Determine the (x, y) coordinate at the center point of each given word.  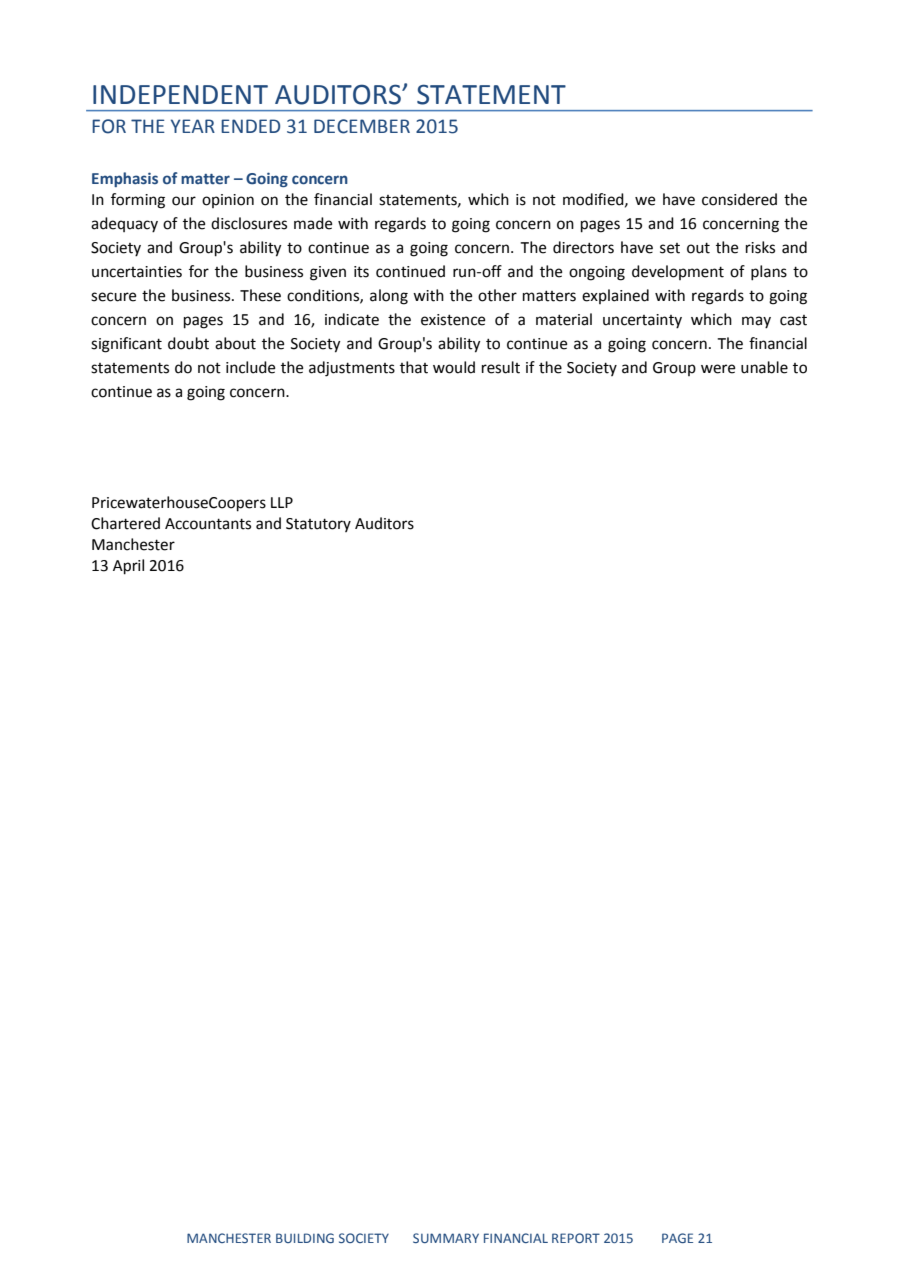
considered (739, 199)
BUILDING (305, 1238)
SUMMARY (446, 1238)
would (454, 367)
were (718, 369)
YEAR (193, 126)
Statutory (318, 525)
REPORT (576, 1238)
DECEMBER (362, 126)
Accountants (208, 524)
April (128, 567)
